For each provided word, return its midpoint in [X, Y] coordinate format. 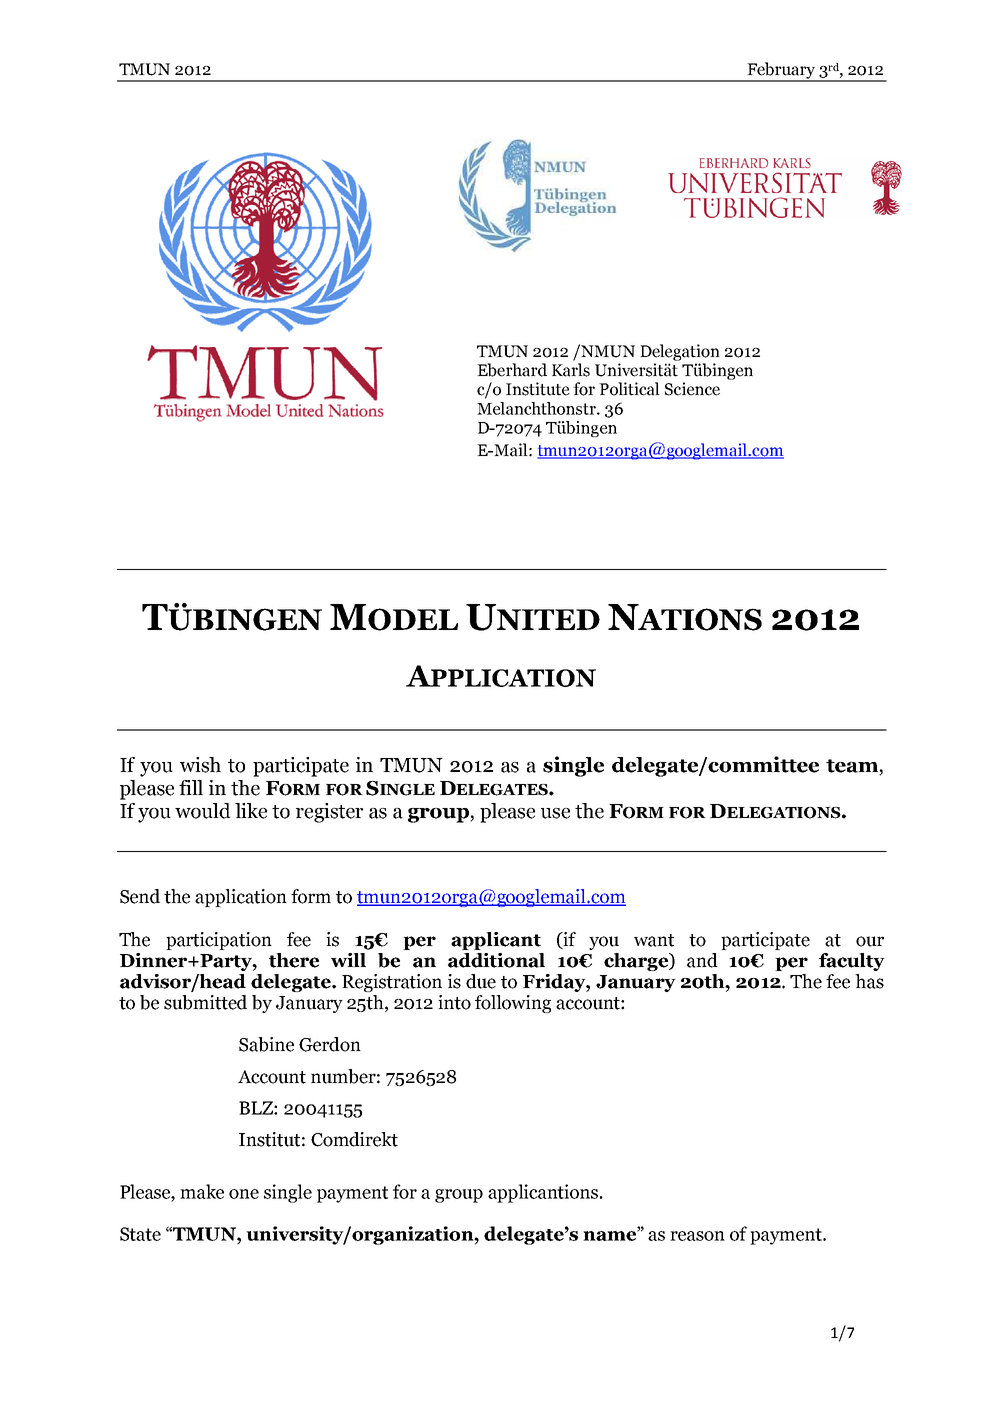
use [555, 813]
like [251, 811]
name [611, 1235]
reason [697, 1236]
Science [692, 389]
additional [496, 960]
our [870, 941]
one [244, 1194]
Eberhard [512, 370]
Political [629, 389]
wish [200, 765]
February [781, 71]
